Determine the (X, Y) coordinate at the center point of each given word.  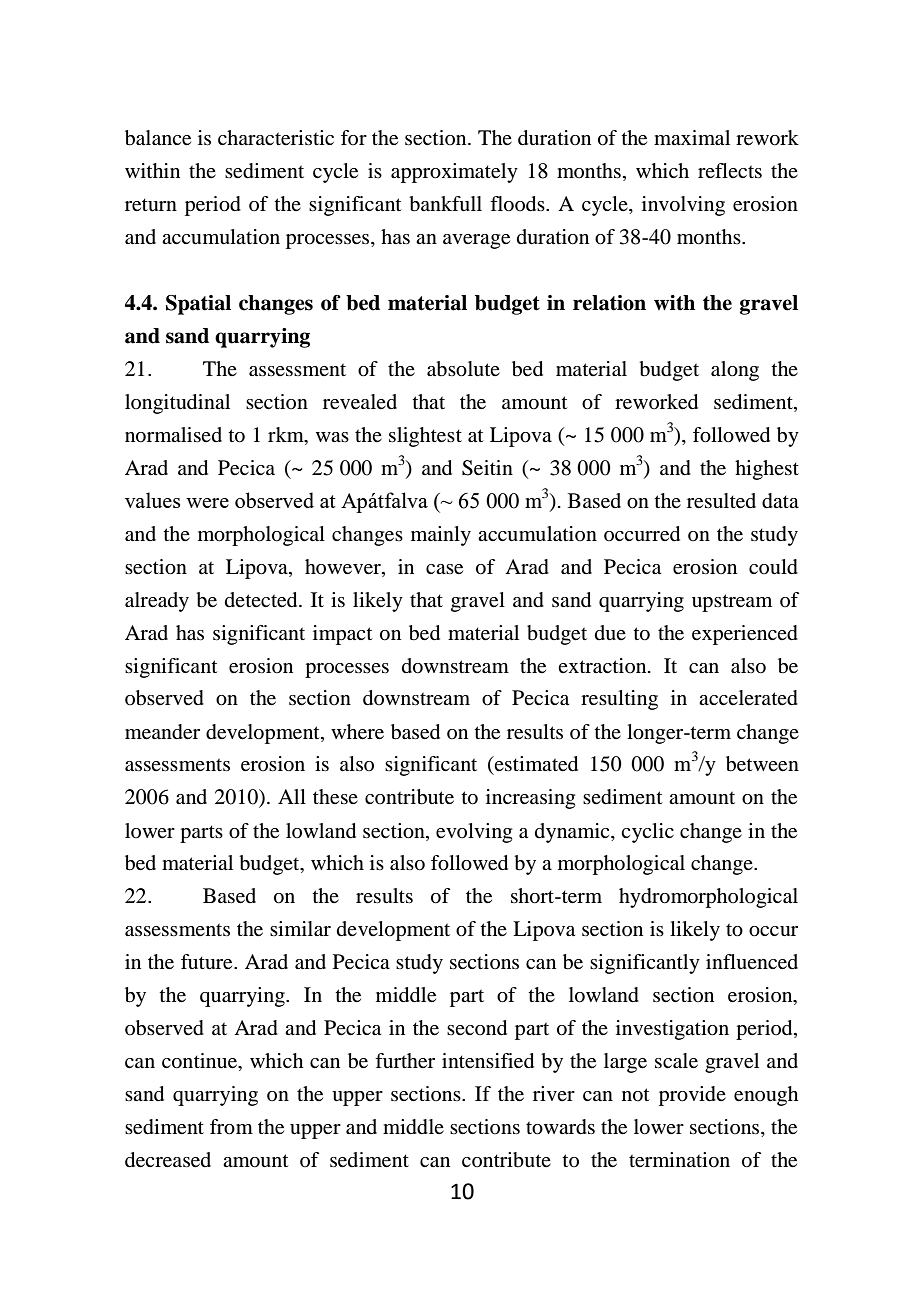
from (231, 1127)
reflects (730, 170)
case (444, 569)
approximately (454, 173)
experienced (745, 635)
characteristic (276, 138)
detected (262, 600)
